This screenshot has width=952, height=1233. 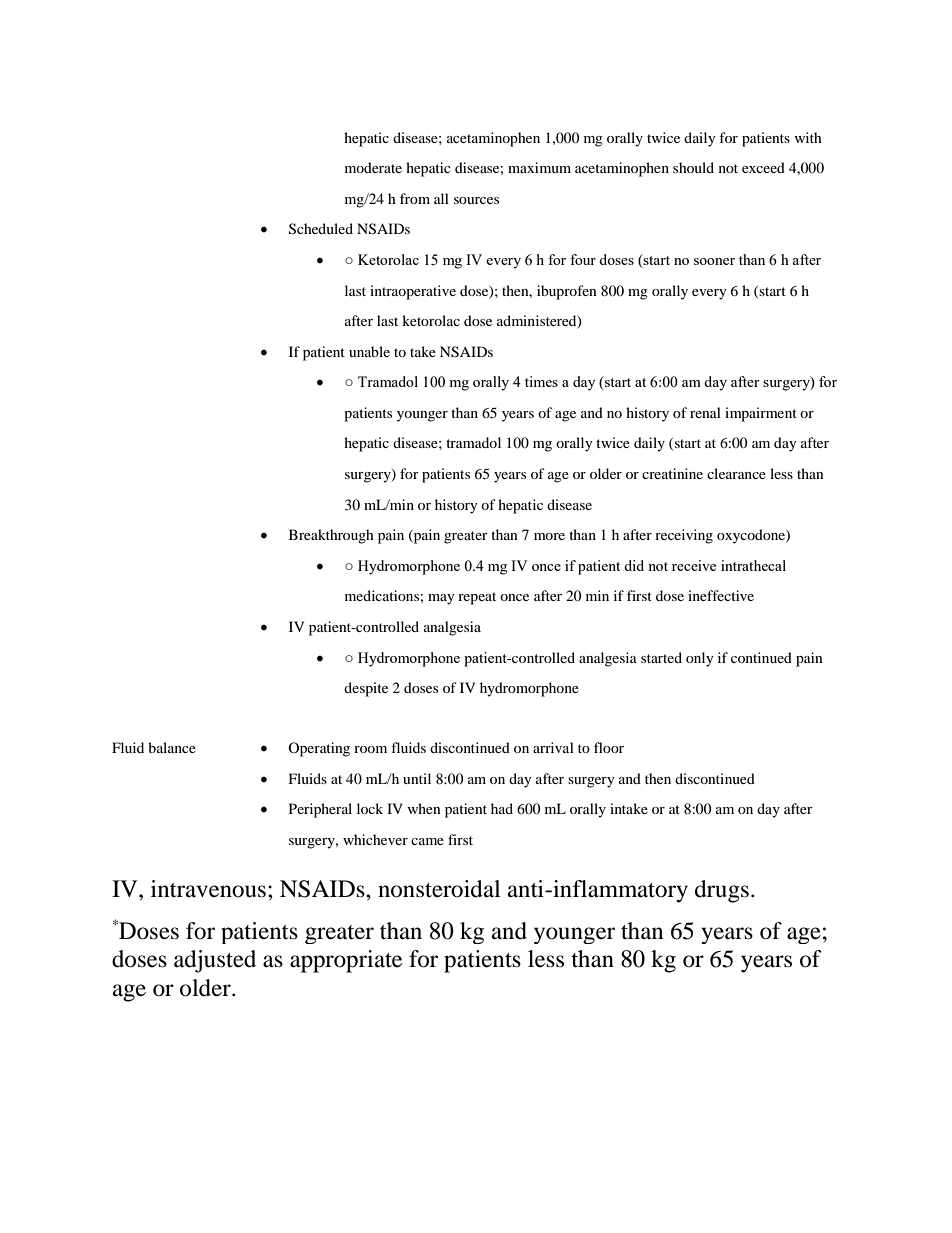 What do you see at coordinates (369, 351) in the screenshot?
I see `unable` at bounding box center [369, 351].
